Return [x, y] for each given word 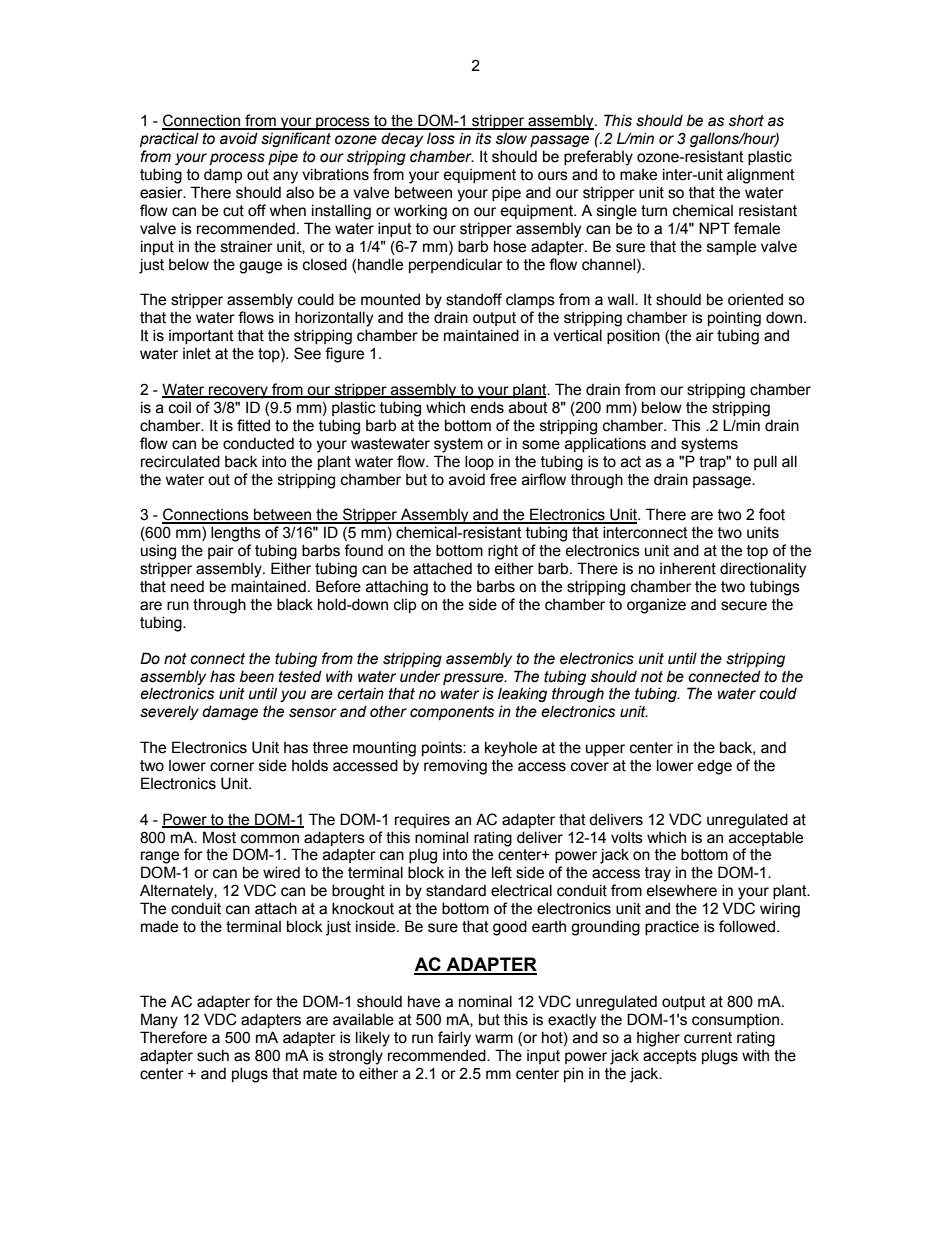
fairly [454, 1039]
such [213, 1055]
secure [744, 606]
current [708, 1038]
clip [405, 605]
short [746, 120]
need [187, 586]
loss [441, 139]
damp [223, 175]
